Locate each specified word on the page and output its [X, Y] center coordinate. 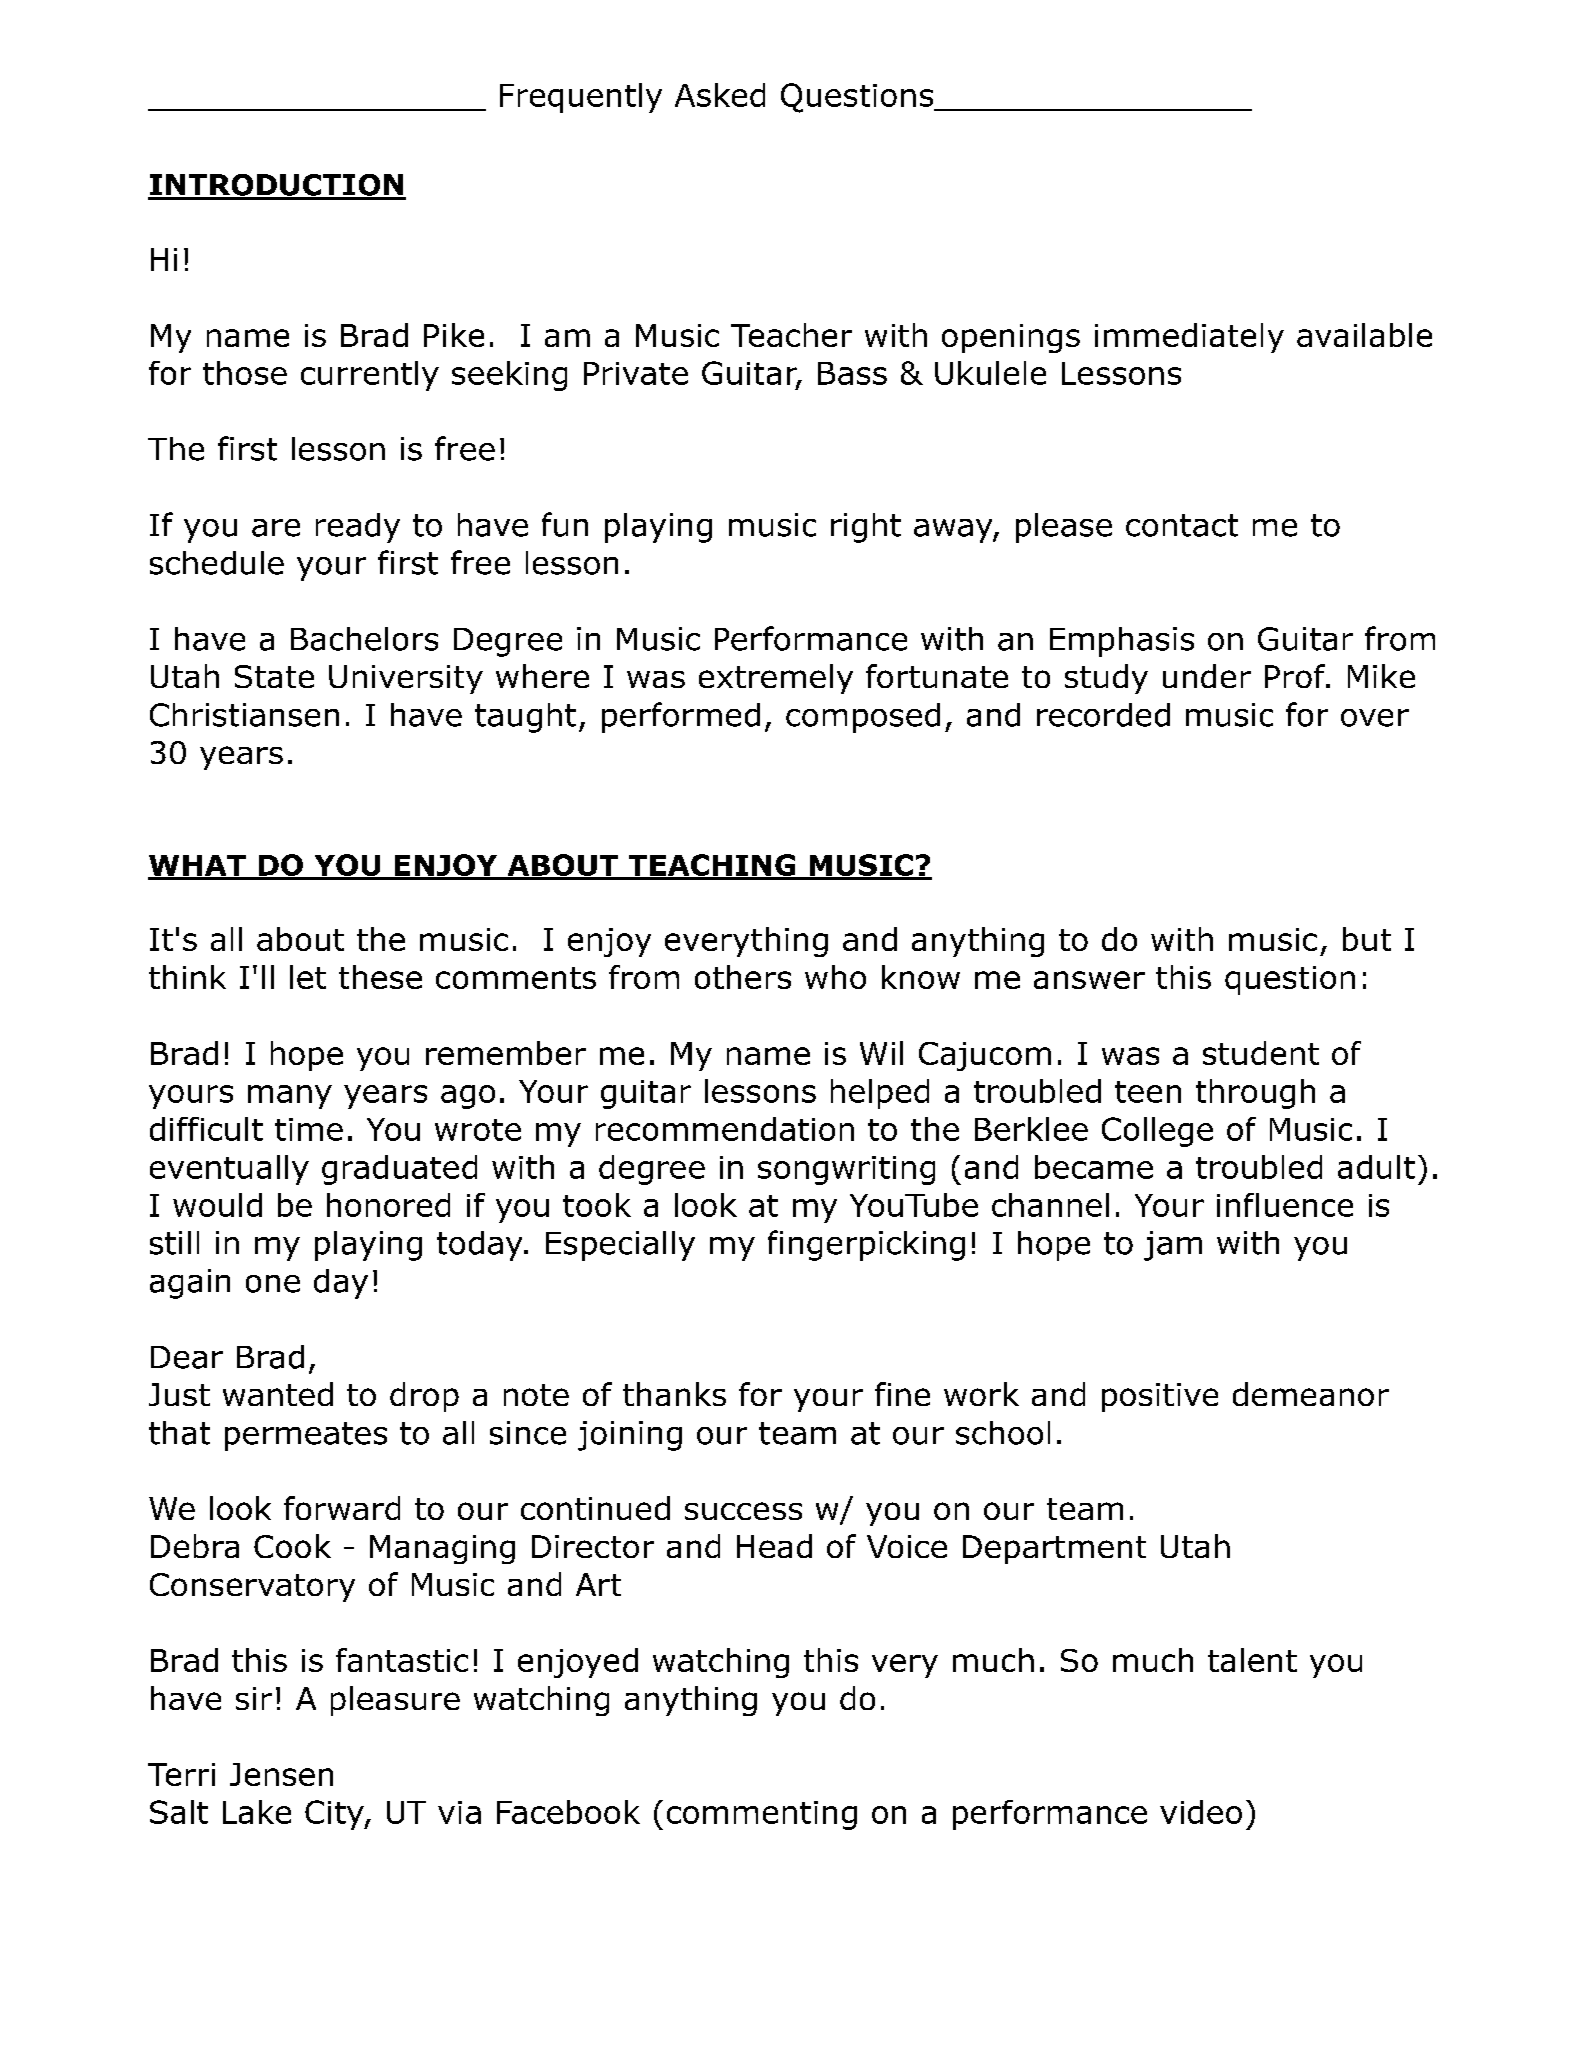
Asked [720, 95]
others [743, 977]
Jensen [281, 1774]
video [1201, 1812]
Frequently [581, 98]
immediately [1189, 338]
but [1367, 939]
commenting [762, 1815]
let [308, 977]
